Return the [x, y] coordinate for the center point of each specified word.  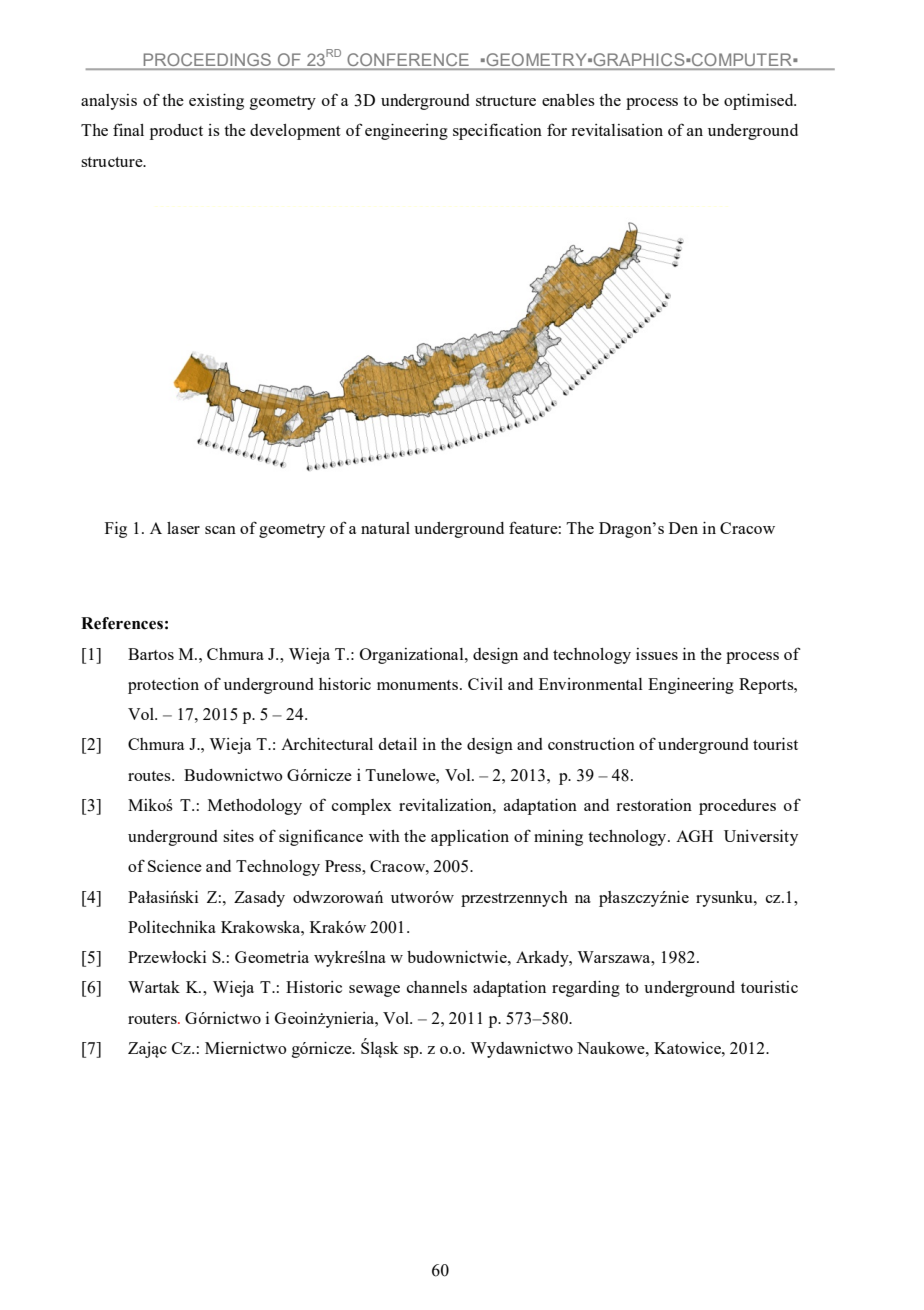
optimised [760, 102]
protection [163, 686]
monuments [419, 685]
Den [683, 528]
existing [216, 102]
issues [657, 654]
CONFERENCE [408, 59]
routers [153, 1019]
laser [183, 528]
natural [385, 528]
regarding [586, 989]
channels [437, 987]
